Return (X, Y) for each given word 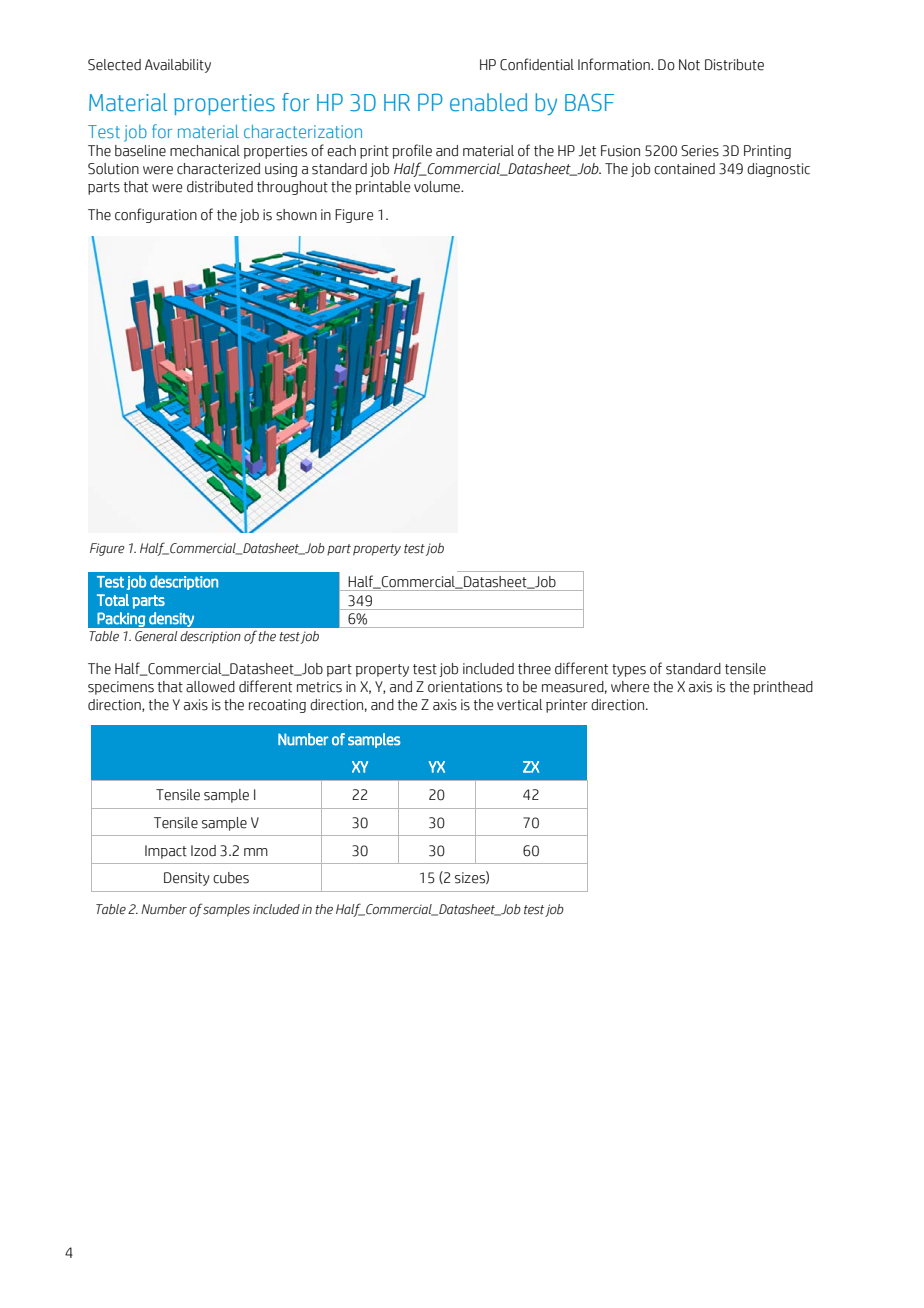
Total (113, 600)
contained (684, 169)
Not (689, 65)
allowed (210, 687)
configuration (156, 215)
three (534, 669)
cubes (231, 878)
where (630, 687)
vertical (519, 705)
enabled (488, 102)
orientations (465, 687)
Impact (166, 852)
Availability (178, 66)
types (629, 670)
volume (438, 187)
